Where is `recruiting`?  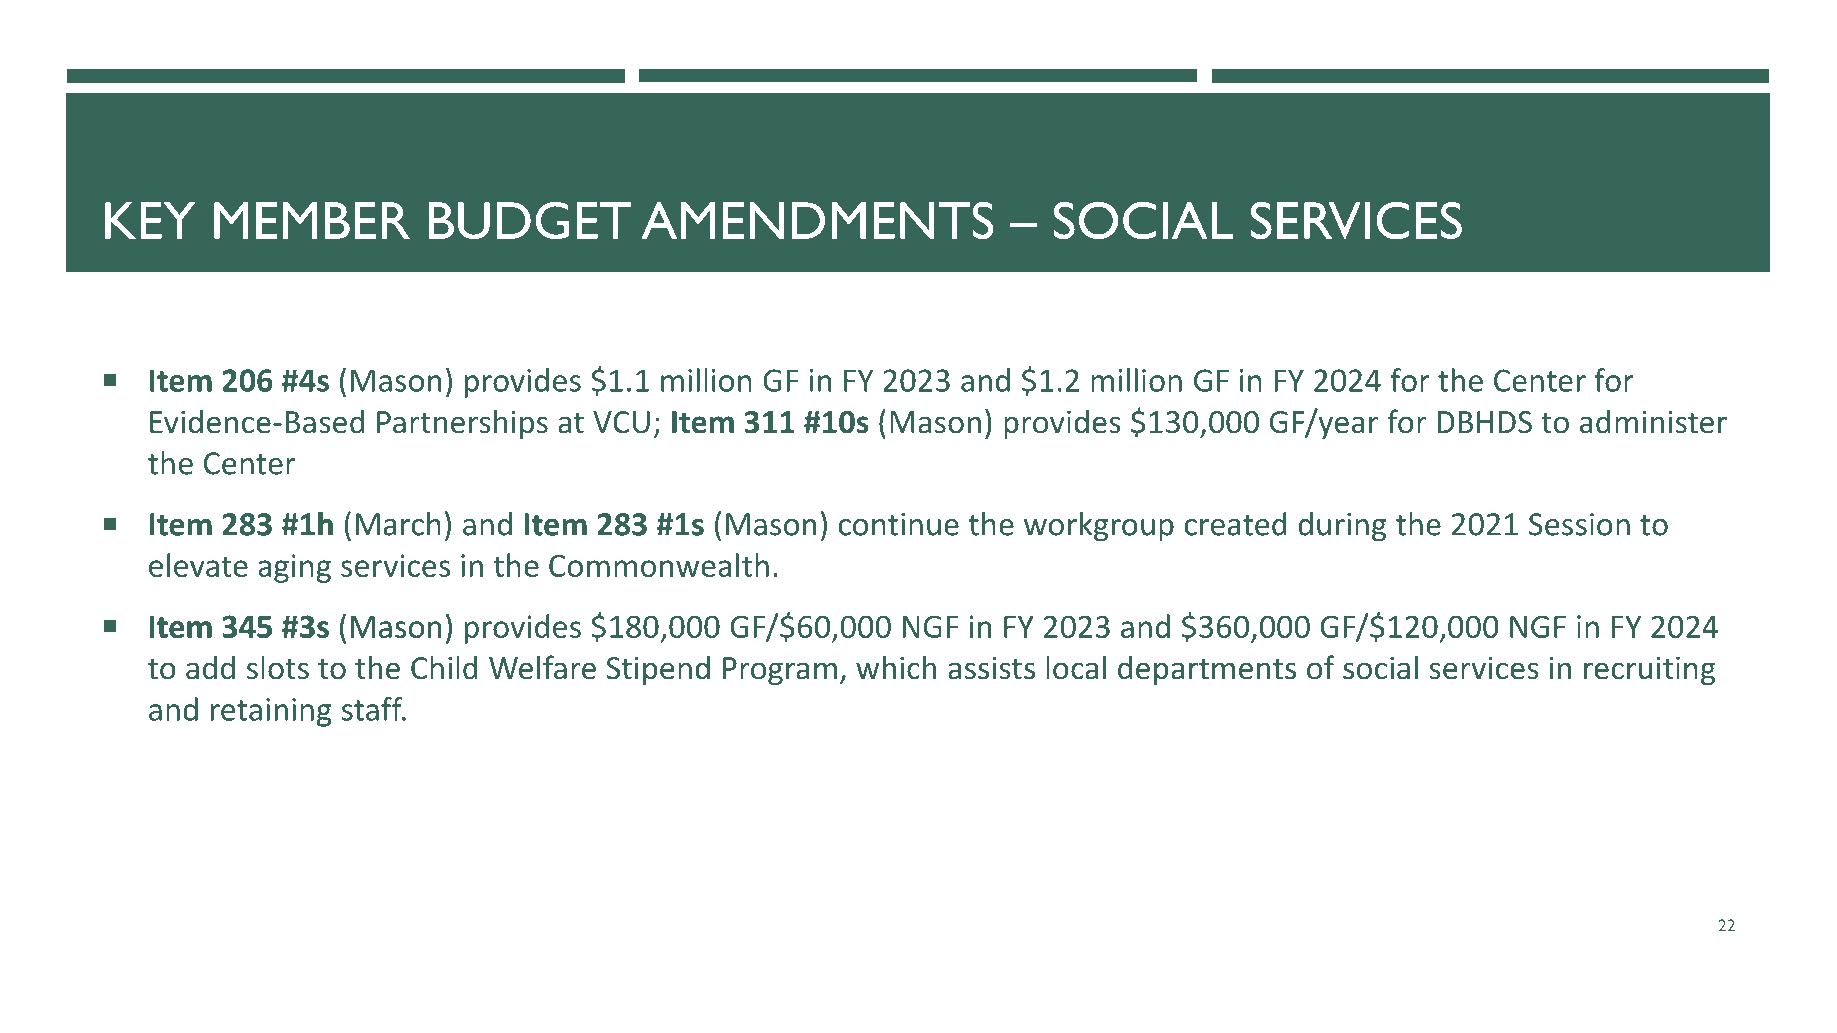 recruiting is located at coordinates (1649, 670).
